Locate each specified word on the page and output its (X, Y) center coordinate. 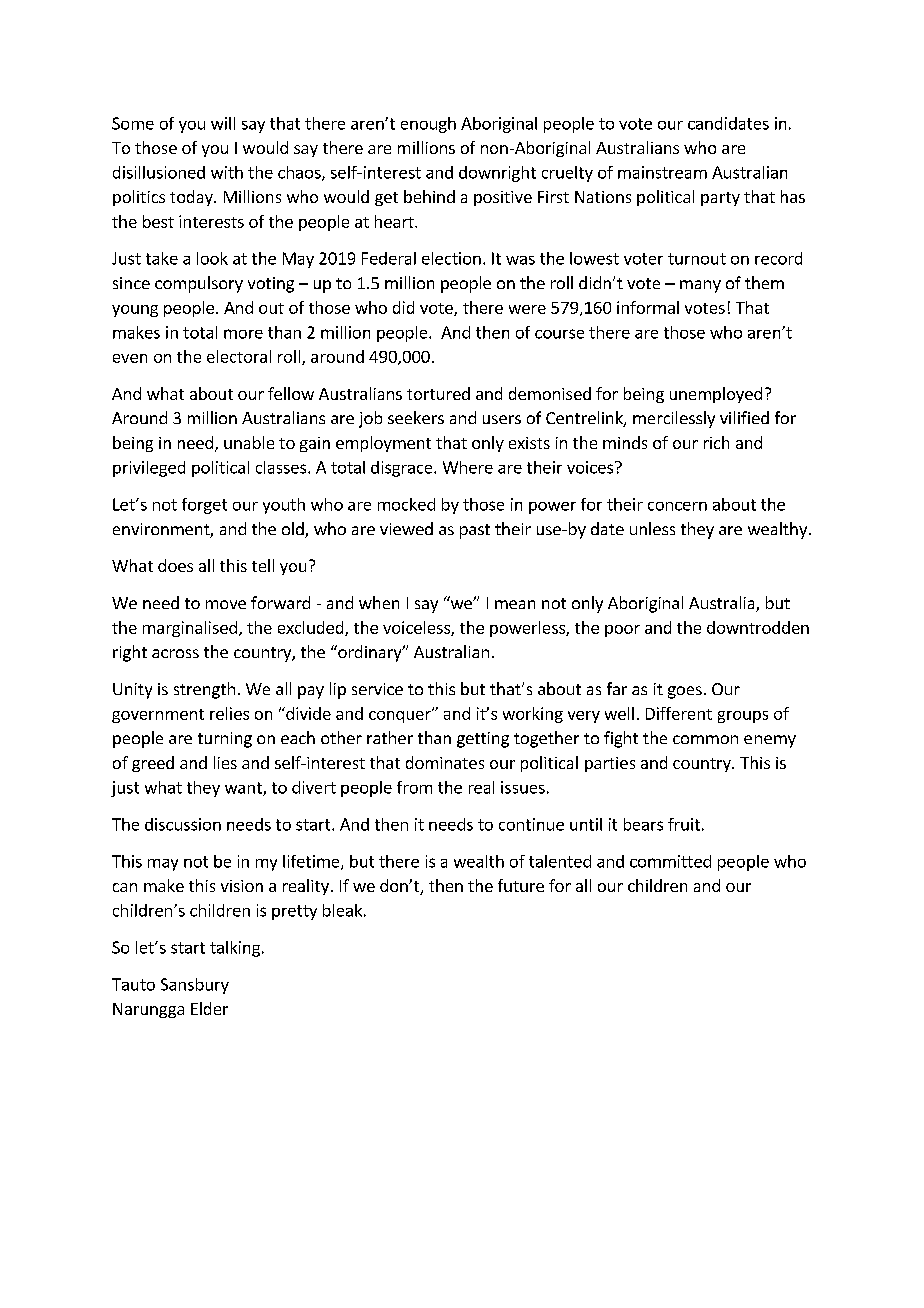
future (521, 885)
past (475, 531)
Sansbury (195, 986)
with (227, 172)
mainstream (662, 172)
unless (652, 528)
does (175, 565)
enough (428, 125)
